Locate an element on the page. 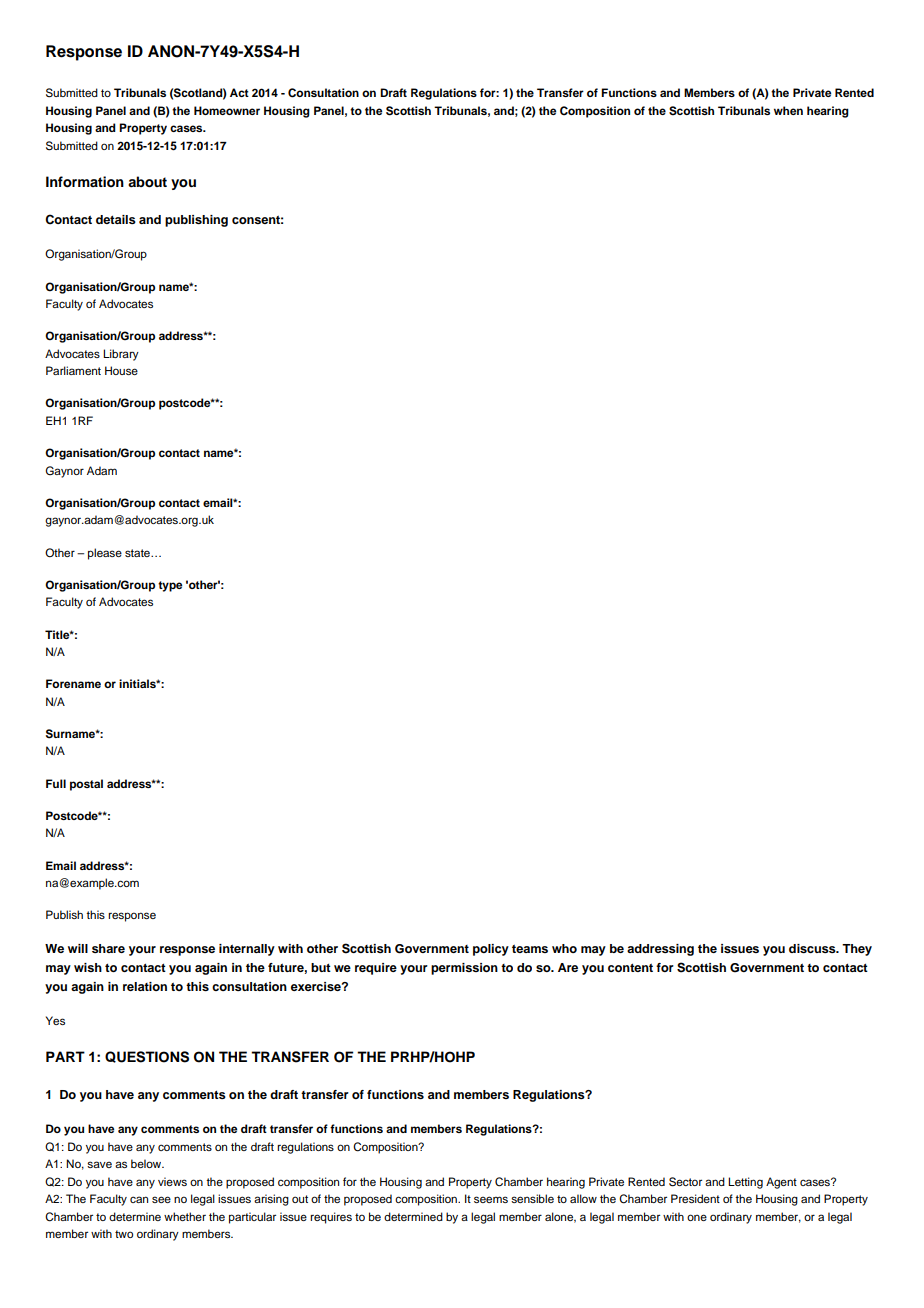 The width and height of the image is (924, 1308). can is located at coordinates (139, 1199).
